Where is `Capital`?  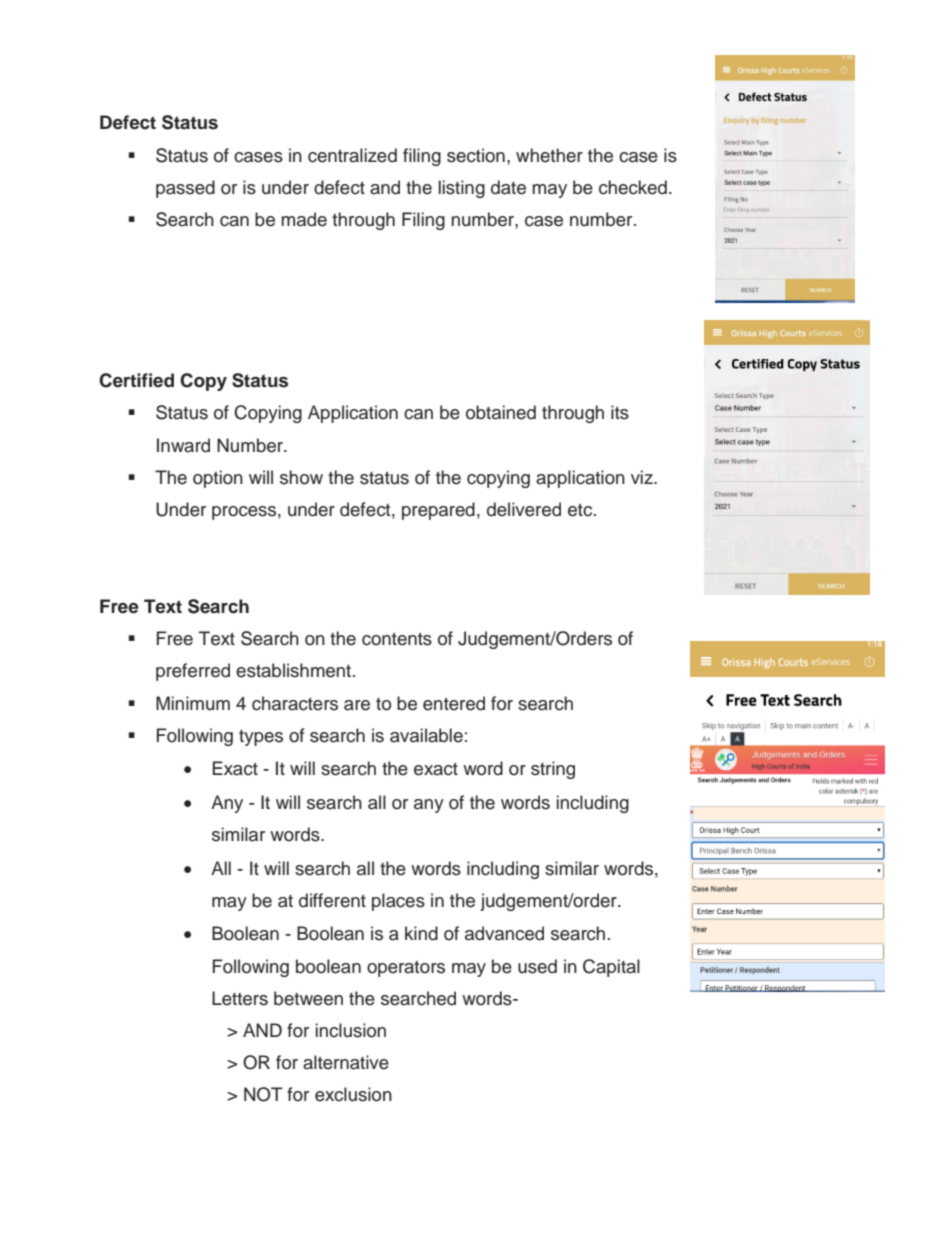 Capital is located at coordinates (611, 968).
